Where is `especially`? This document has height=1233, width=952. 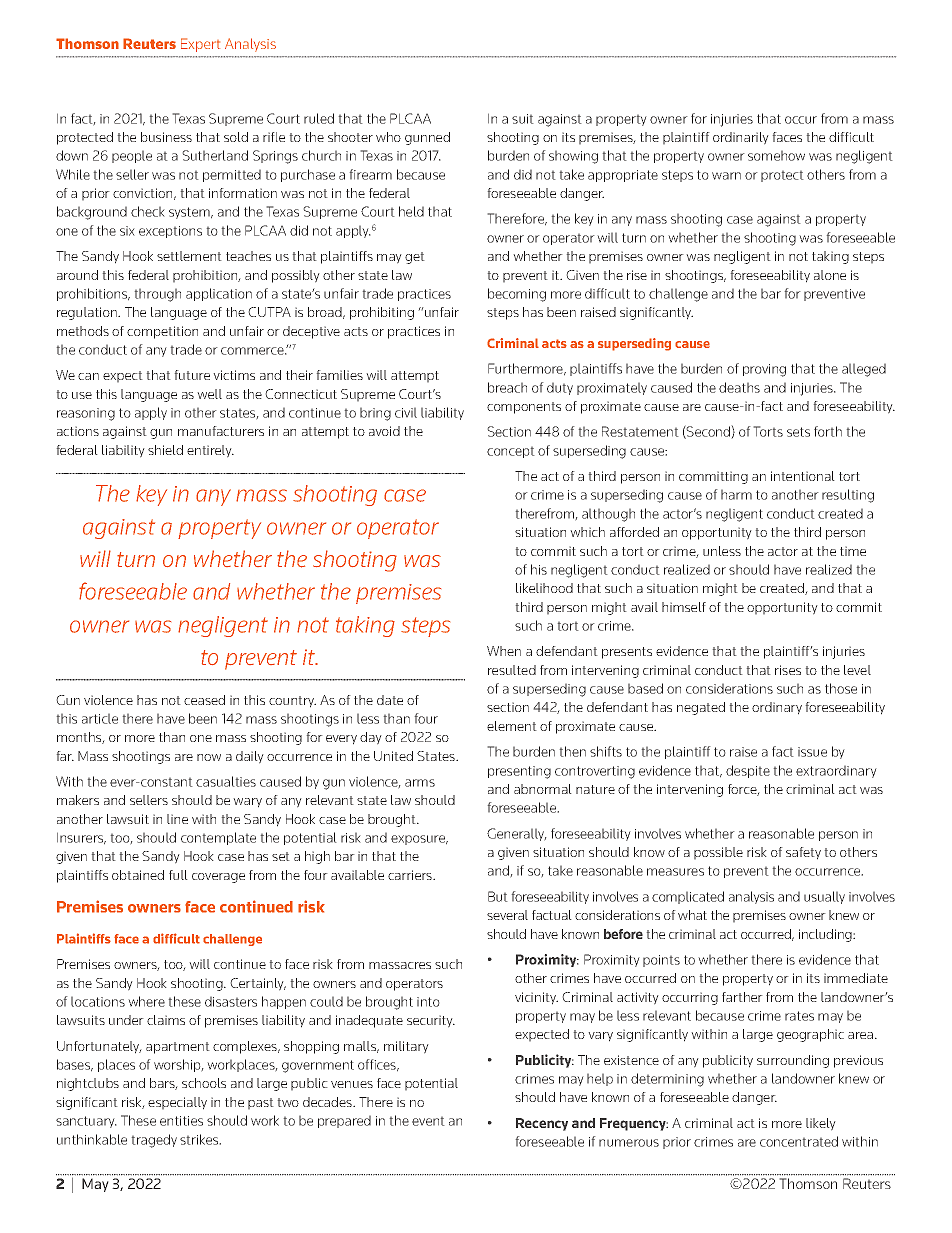
especially is located at coordinates (177, 1103).
